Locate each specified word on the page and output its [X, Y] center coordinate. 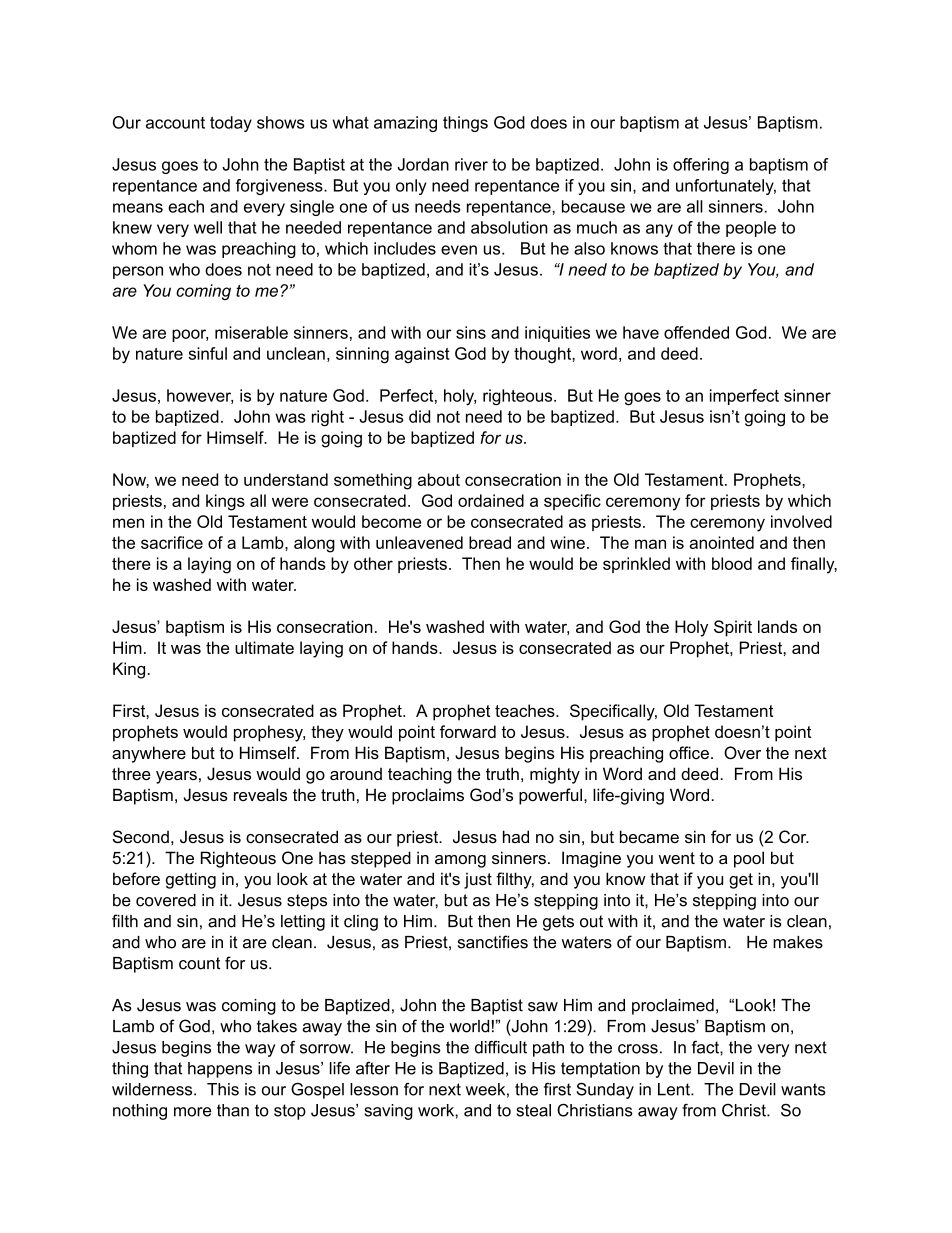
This [223, 1089]
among [460, 861]
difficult [501, 1047]
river [471, 164]
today [231, 124]
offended [696, 332]
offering [701, 166]
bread [490, 542]
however [200, 396]
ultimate [264, 647]
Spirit [733, 628]
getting [191, 880]
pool [749, 859]
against [422, 355]
